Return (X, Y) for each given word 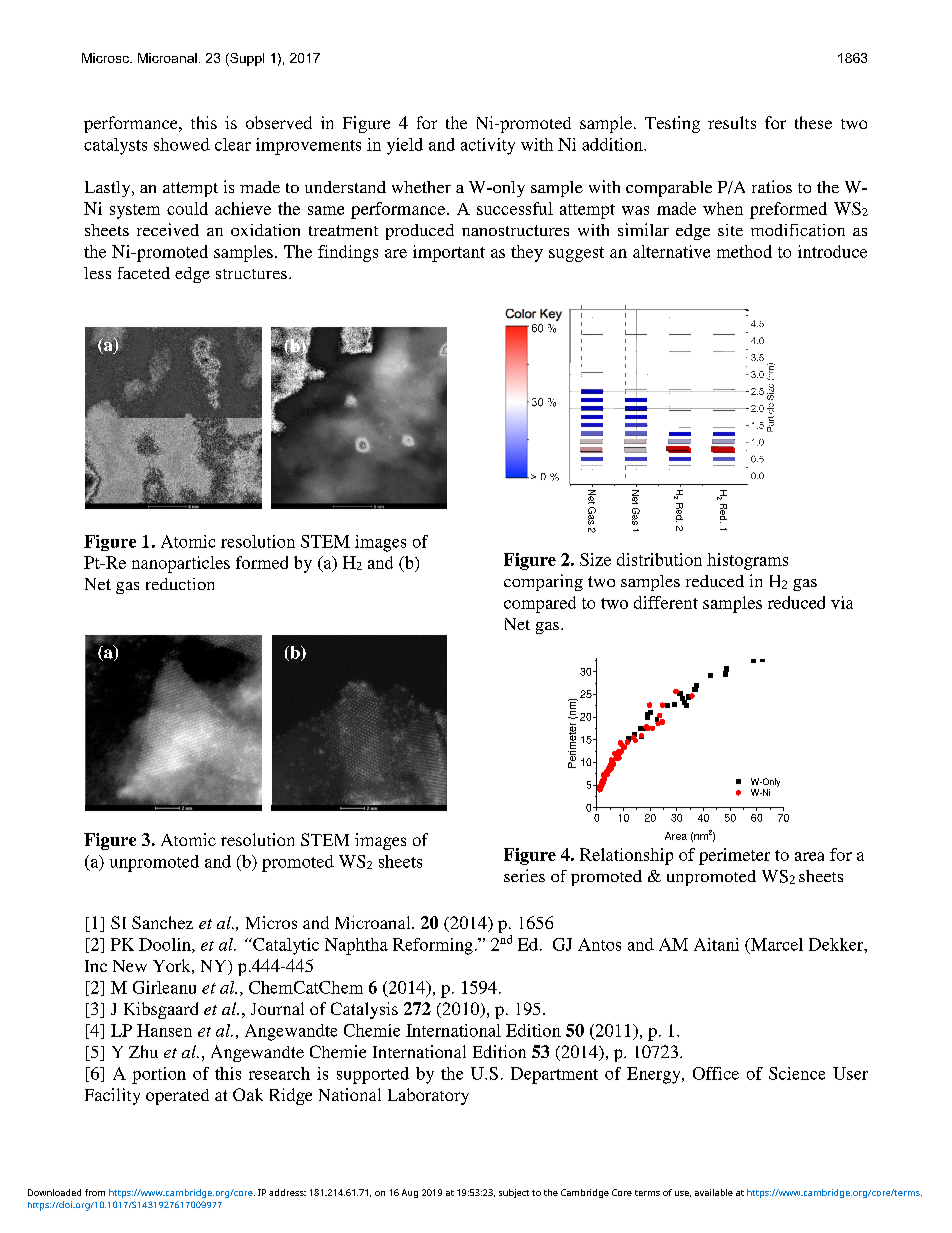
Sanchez (162, 922)
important (449, 253)
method (744, 251)
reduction (180, 584)
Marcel (776, 944)
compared (540, 604)
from (95, 1192)
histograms (747, 561)
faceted (144, 273)
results (732, 122)
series (524, 875)
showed (182, 144)
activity (488, 146)
